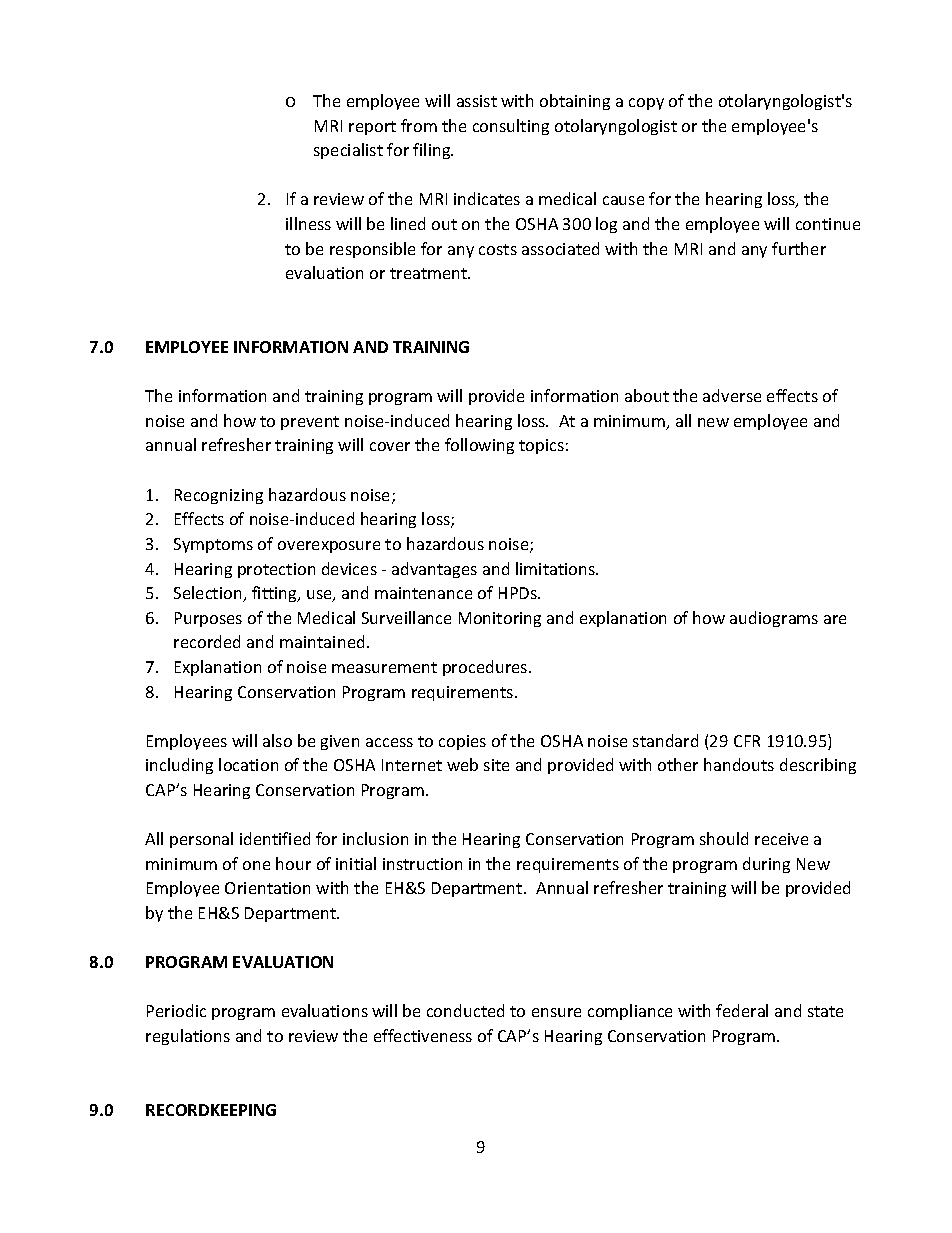  What do you see at coordinates (732, 395) in the image?
I see `adverse` at bounding box center [732, 395].
